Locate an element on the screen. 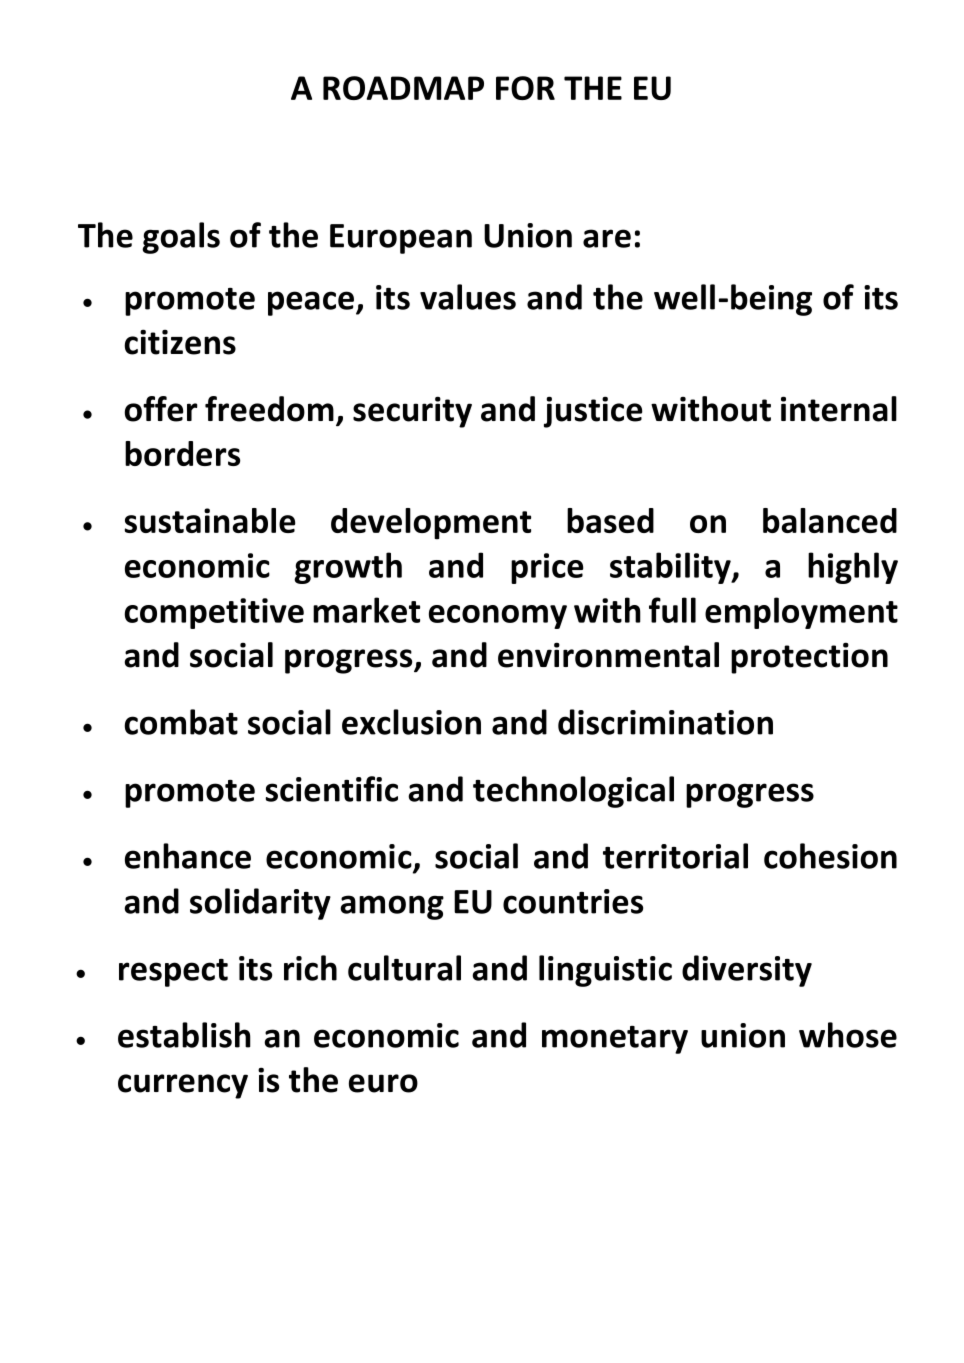 The width and height of the screenshot is (964, 1363). ROADMAP is located at coordinates (403, 88).
